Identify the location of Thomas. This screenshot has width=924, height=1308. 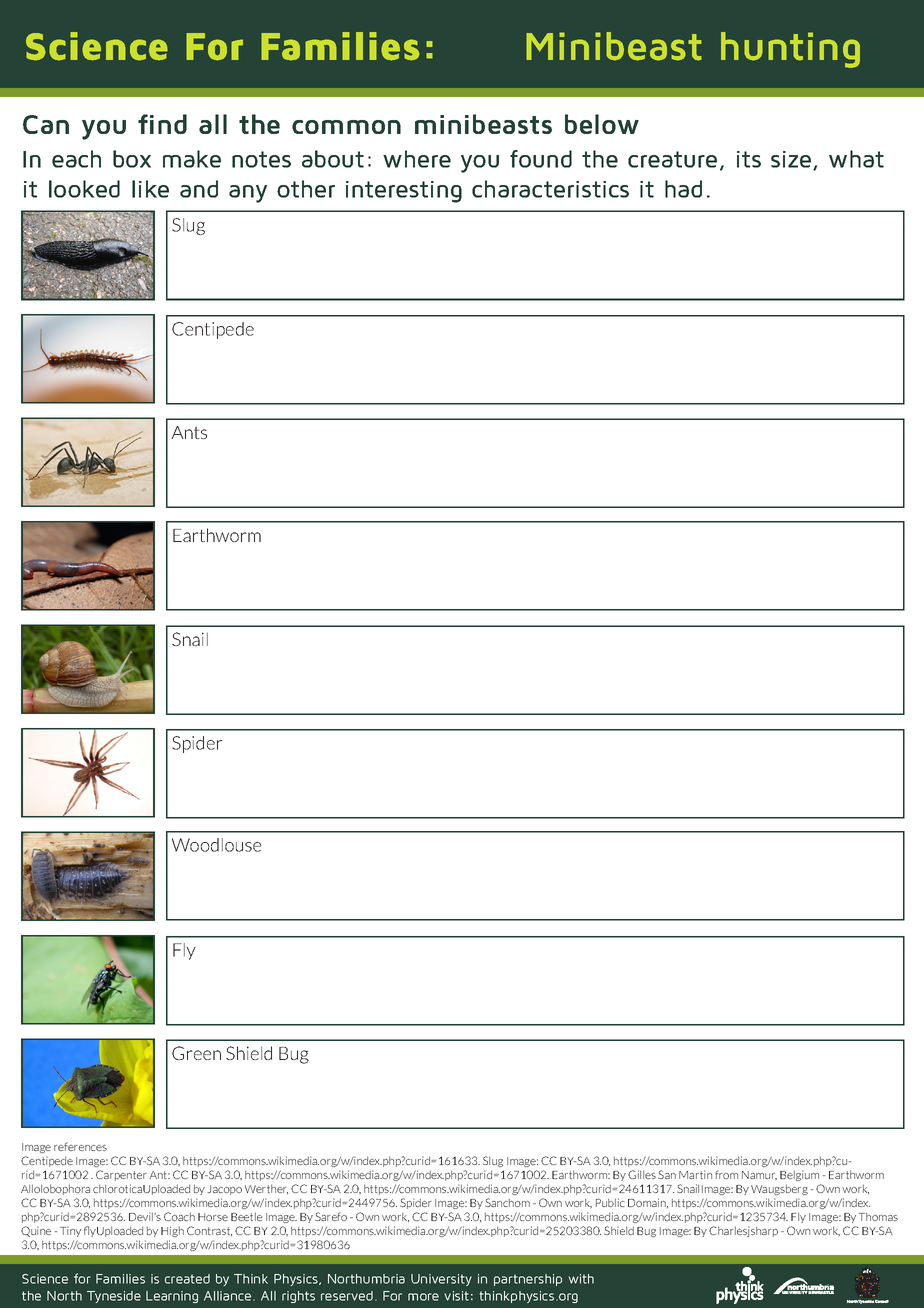
(878, 1216).
